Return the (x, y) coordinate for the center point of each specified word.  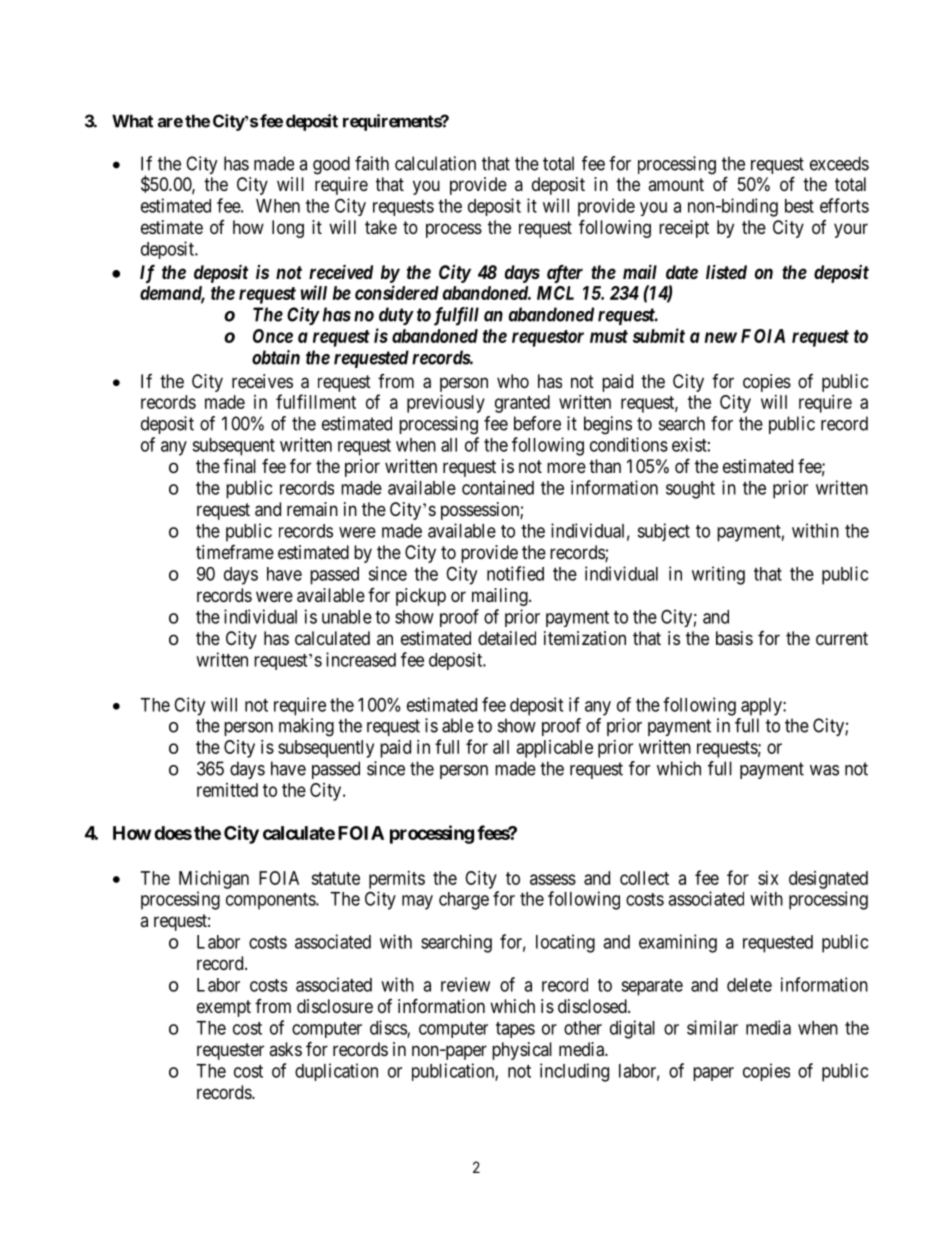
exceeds (839, 163)
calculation (435, 163)
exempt (224, 1008)
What (132, 121)
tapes (515, 1030)
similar (712, 1027)
